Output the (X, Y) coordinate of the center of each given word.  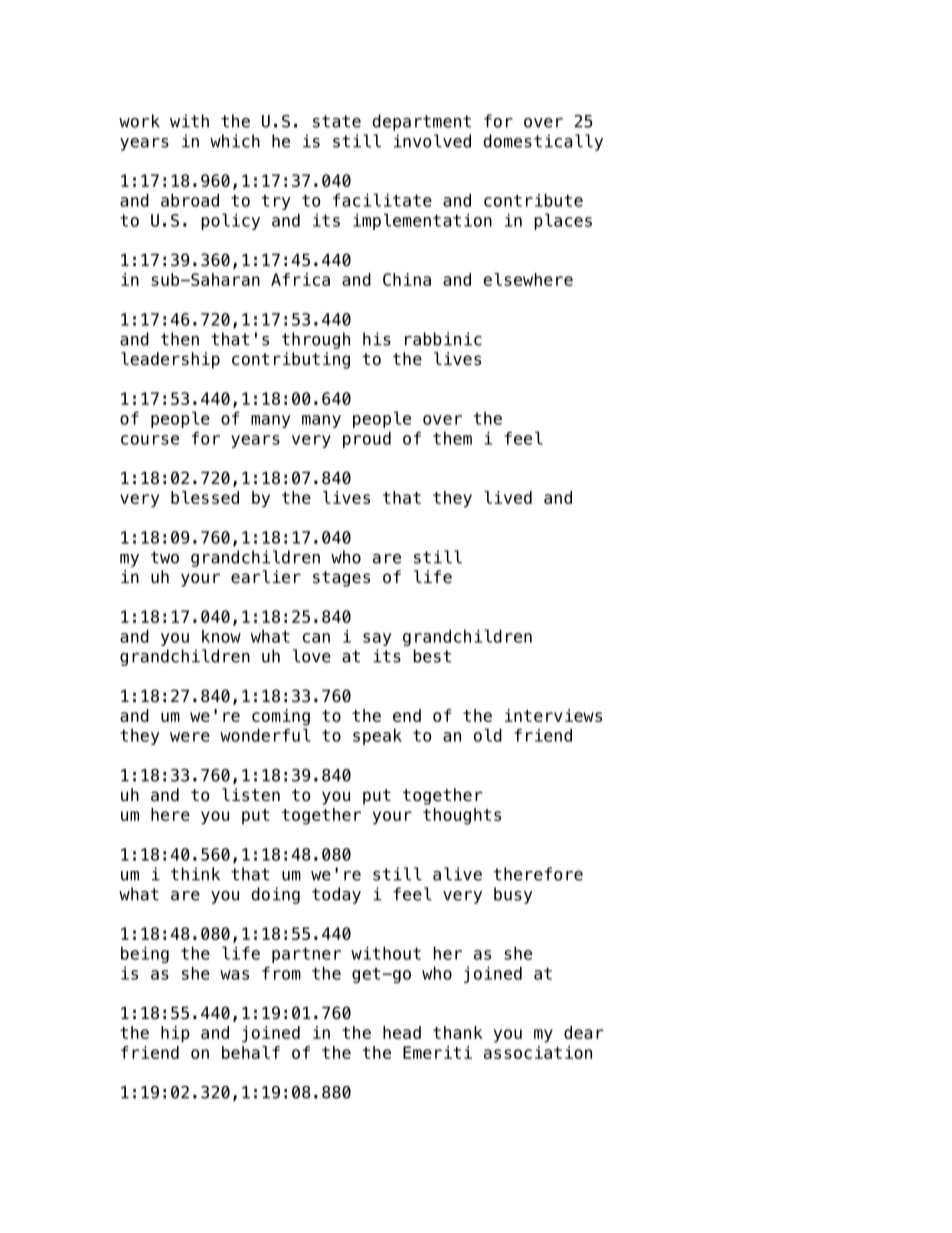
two (165, 557)
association (538, 1052)
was (234, 975)
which (235, 141)
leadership (170, 360)
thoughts (462, 816)
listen (251, 795)
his (377, 339)
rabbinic (443, 339)
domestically (543, 142)
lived (508, 497)
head (402, 1032)
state (337, 121)
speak (377, 736)
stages (341, 579)
